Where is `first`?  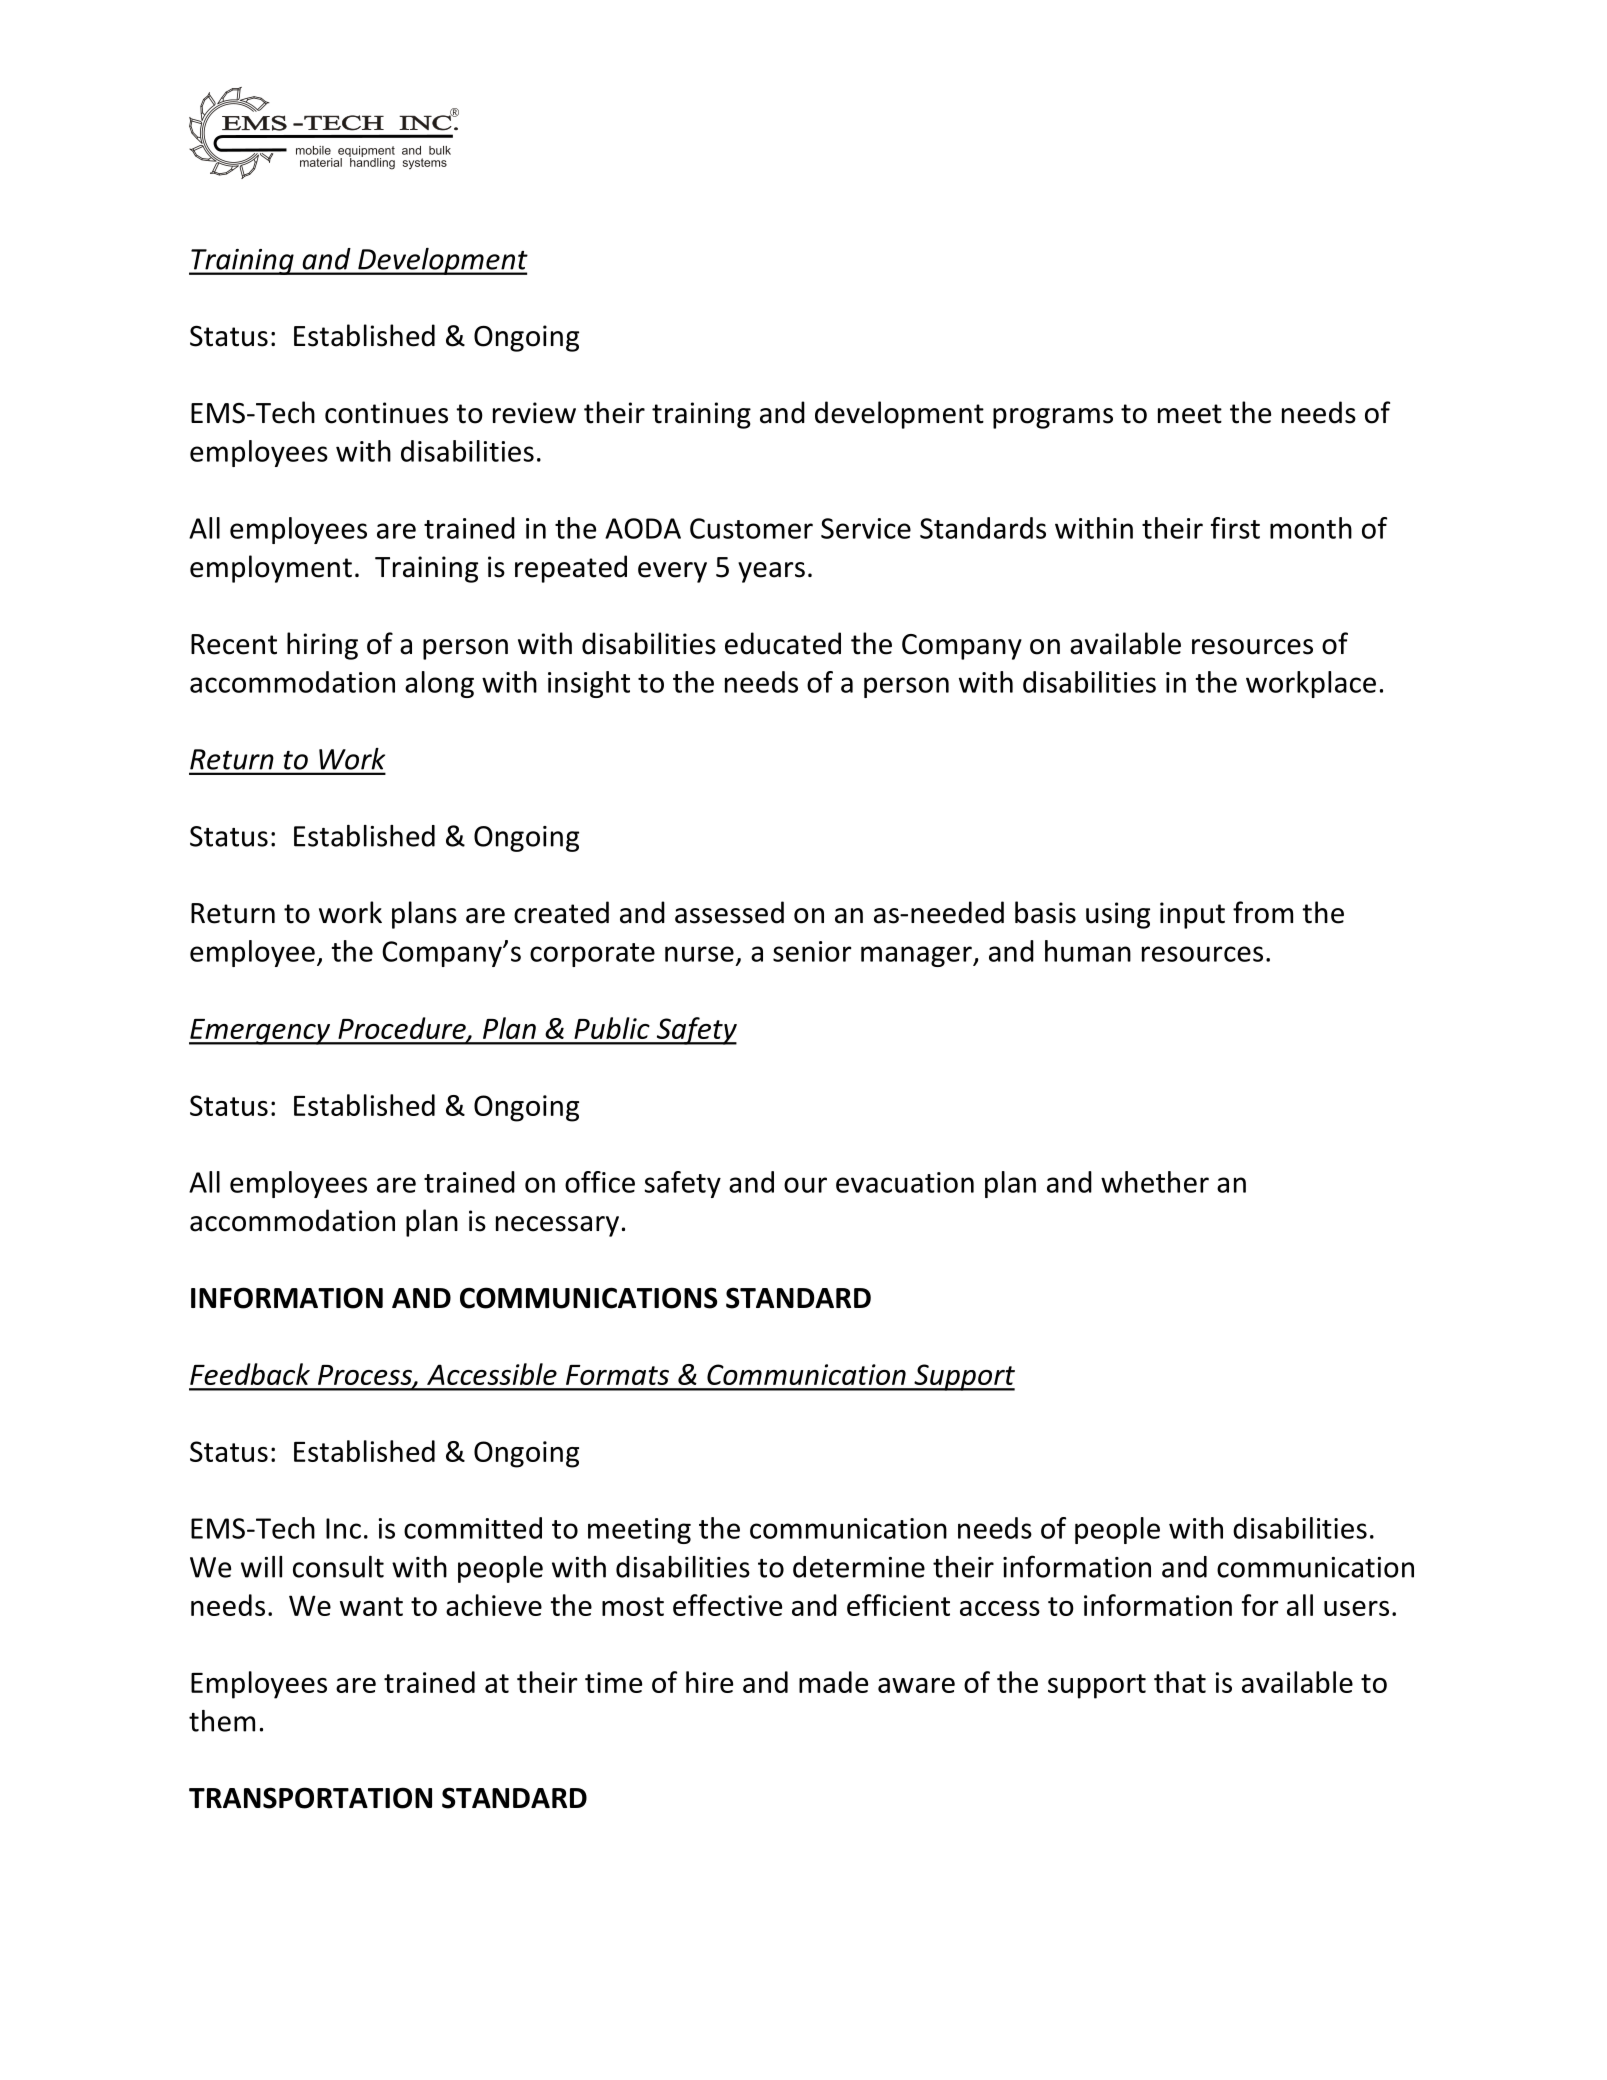
first is located at coordinates (1235, 528).
